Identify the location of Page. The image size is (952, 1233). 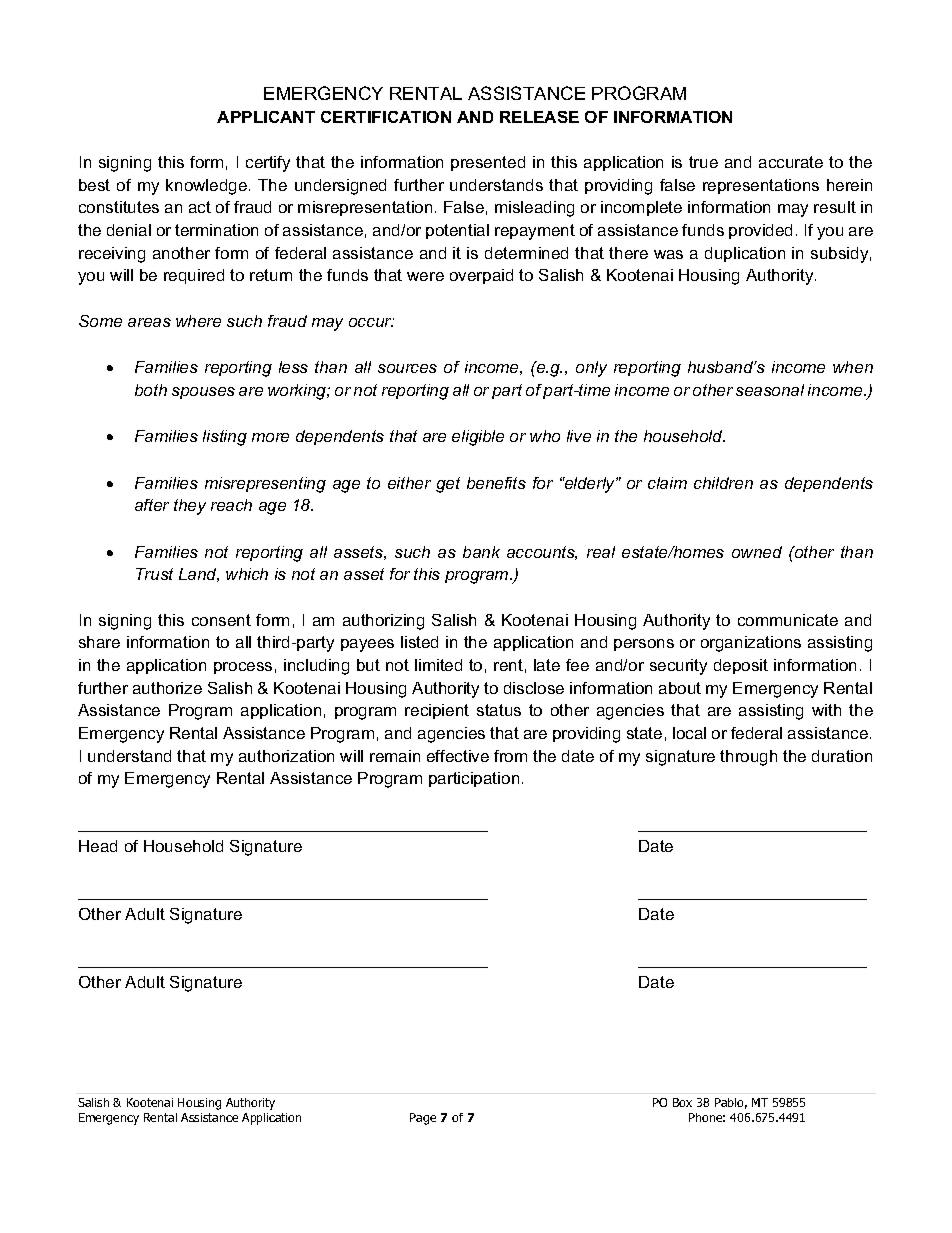
(423, 1119).
